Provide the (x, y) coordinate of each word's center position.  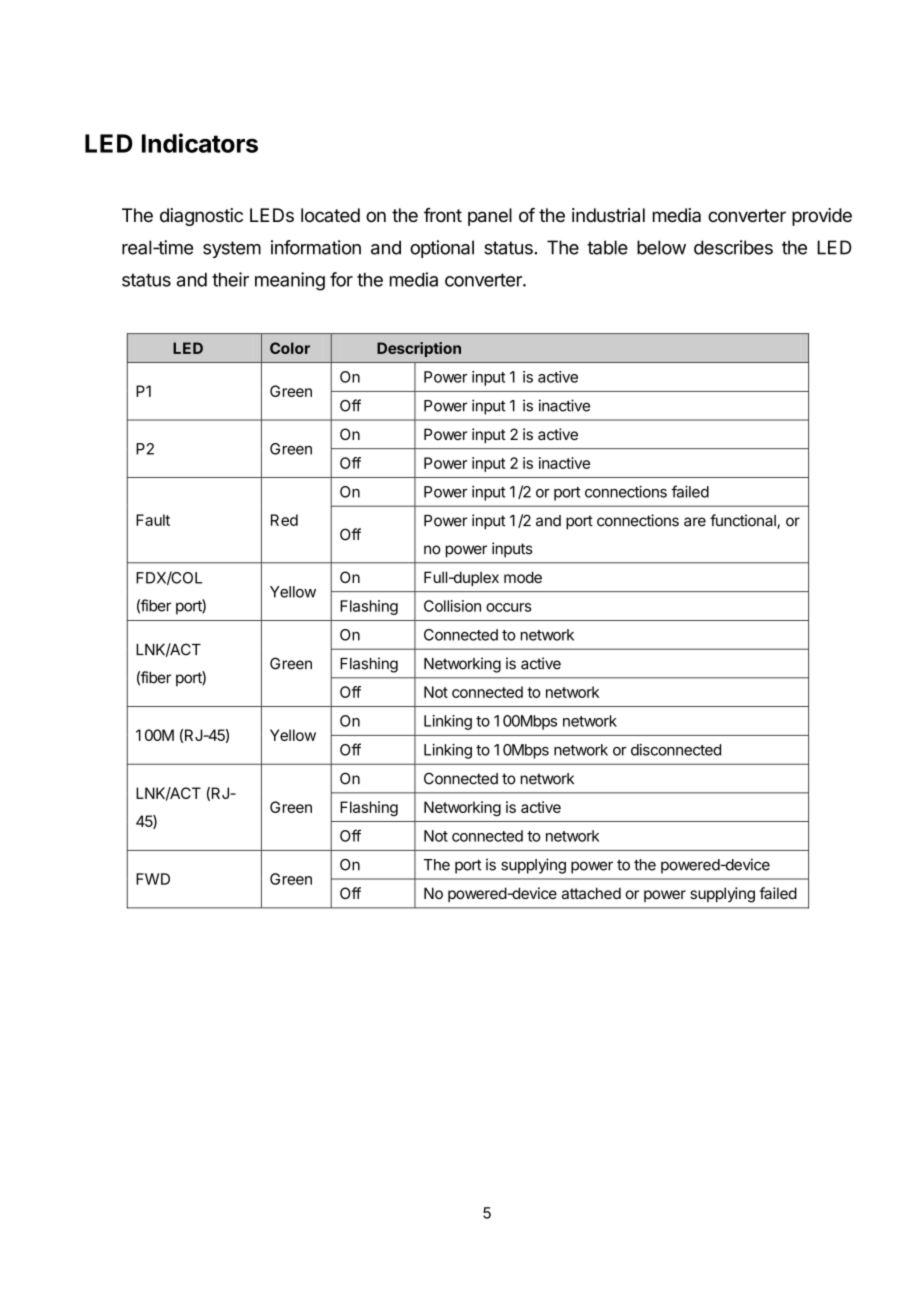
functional (744, 521)
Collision (452, 606)
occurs (509, 607)
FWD (153, 879)
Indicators (200, 143)
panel (490, 217)
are (695, 522)
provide (822, 217)
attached (591, 893)
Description (419, 349)
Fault (153, 520)
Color (290, 348)
